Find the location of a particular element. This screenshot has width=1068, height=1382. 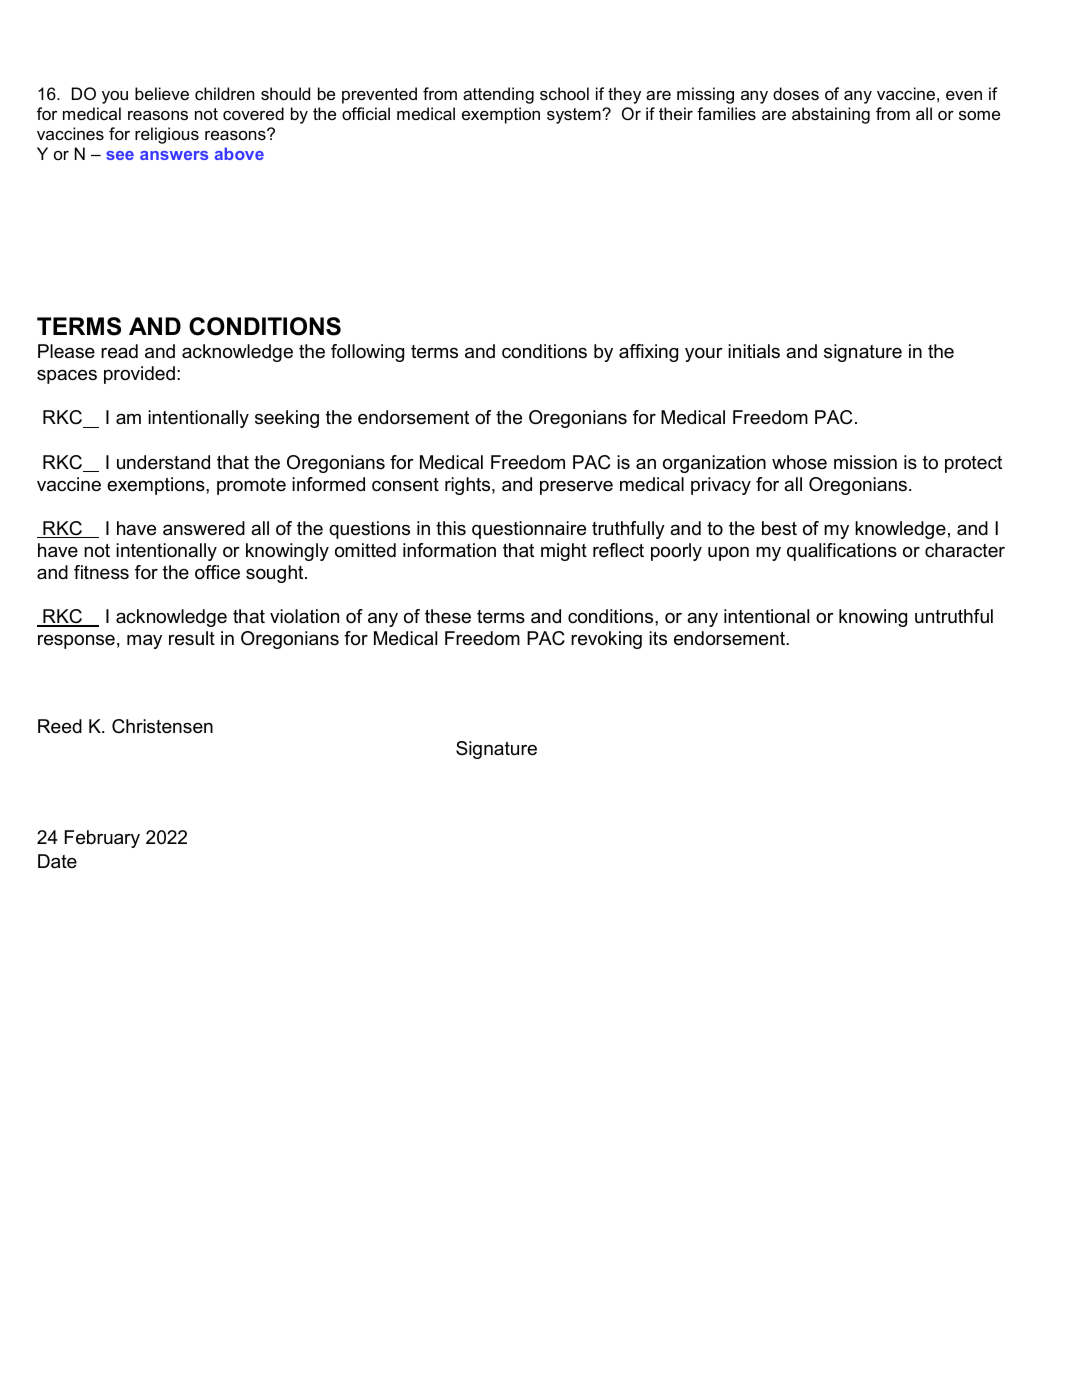

rights is located at coordinates (469, 486).
